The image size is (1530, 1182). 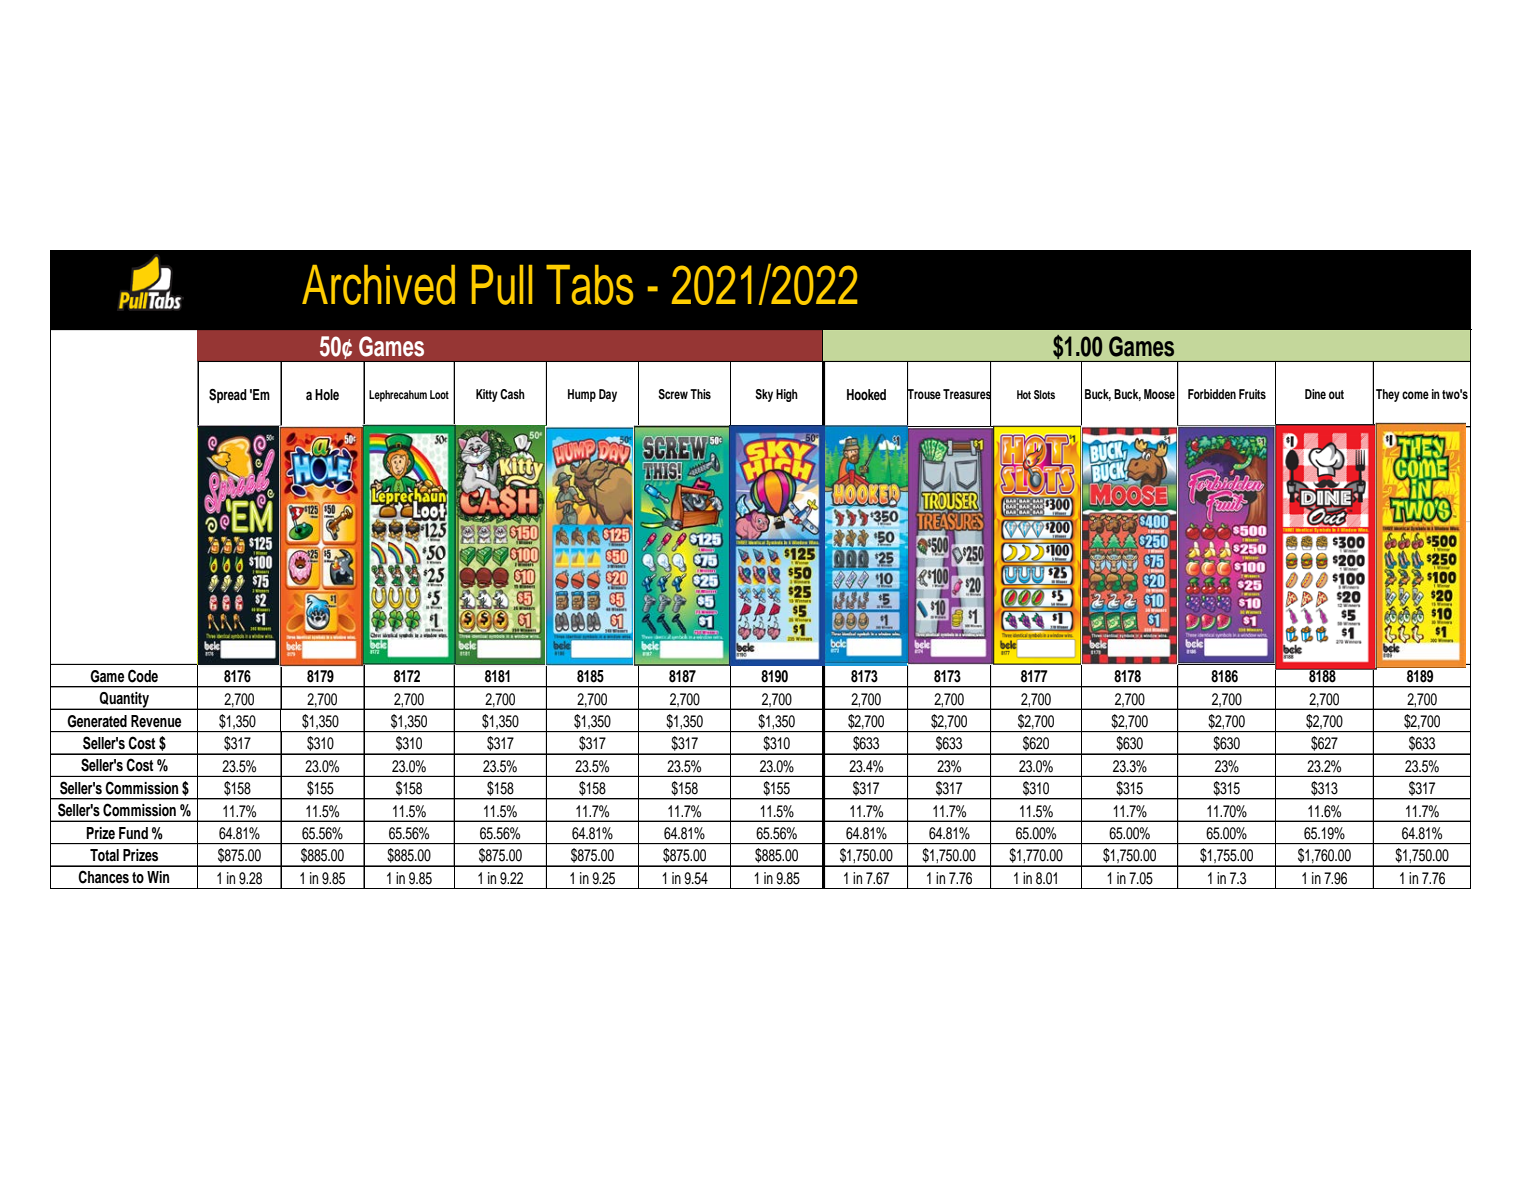 I want to click on Tabs, so click(x=589, y=285).
